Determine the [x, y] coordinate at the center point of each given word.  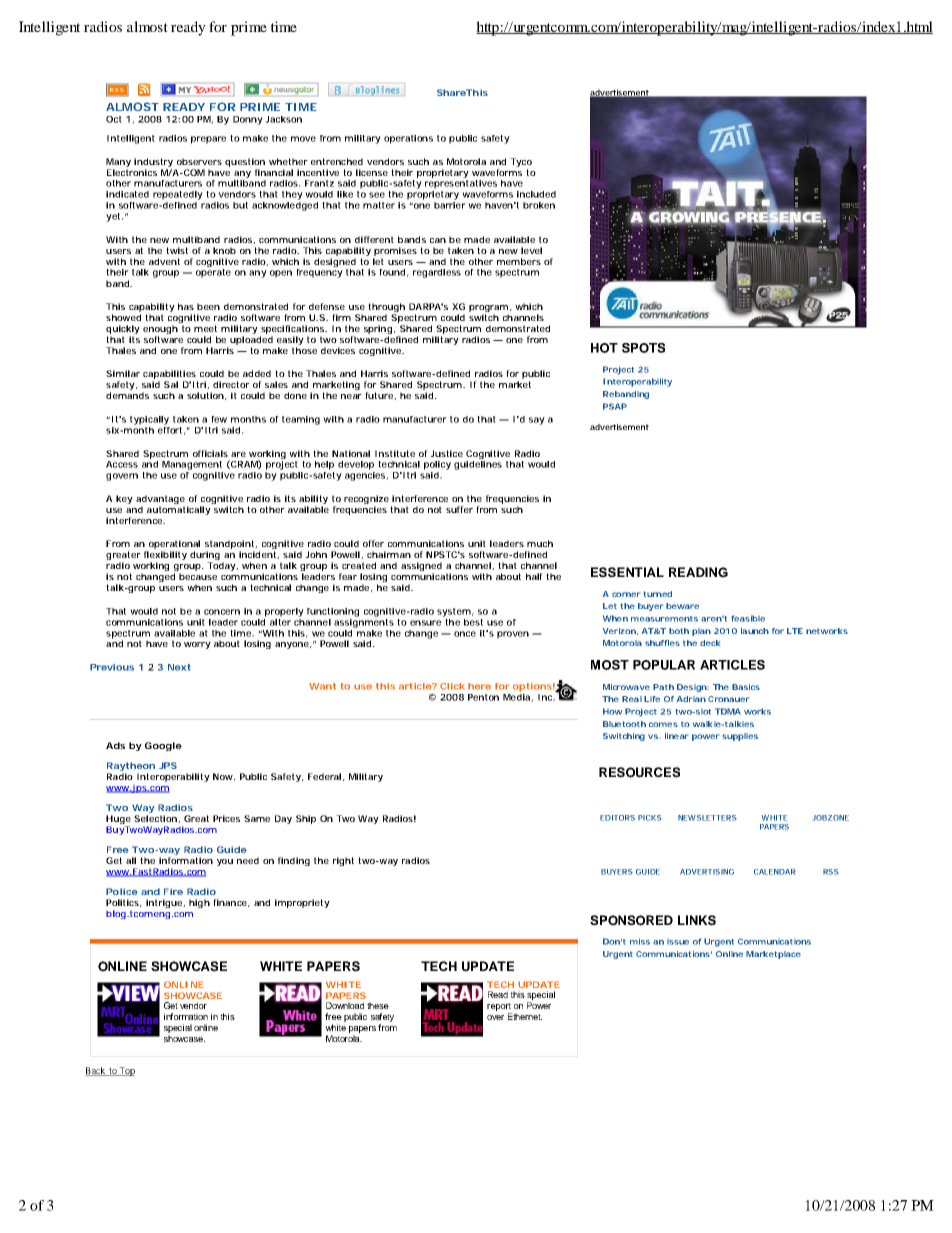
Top [126, 1071]
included [536, 194]
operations [408, 139]
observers [199, 161]
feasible [748, 618]
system [454, 612]
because [198, 576]
